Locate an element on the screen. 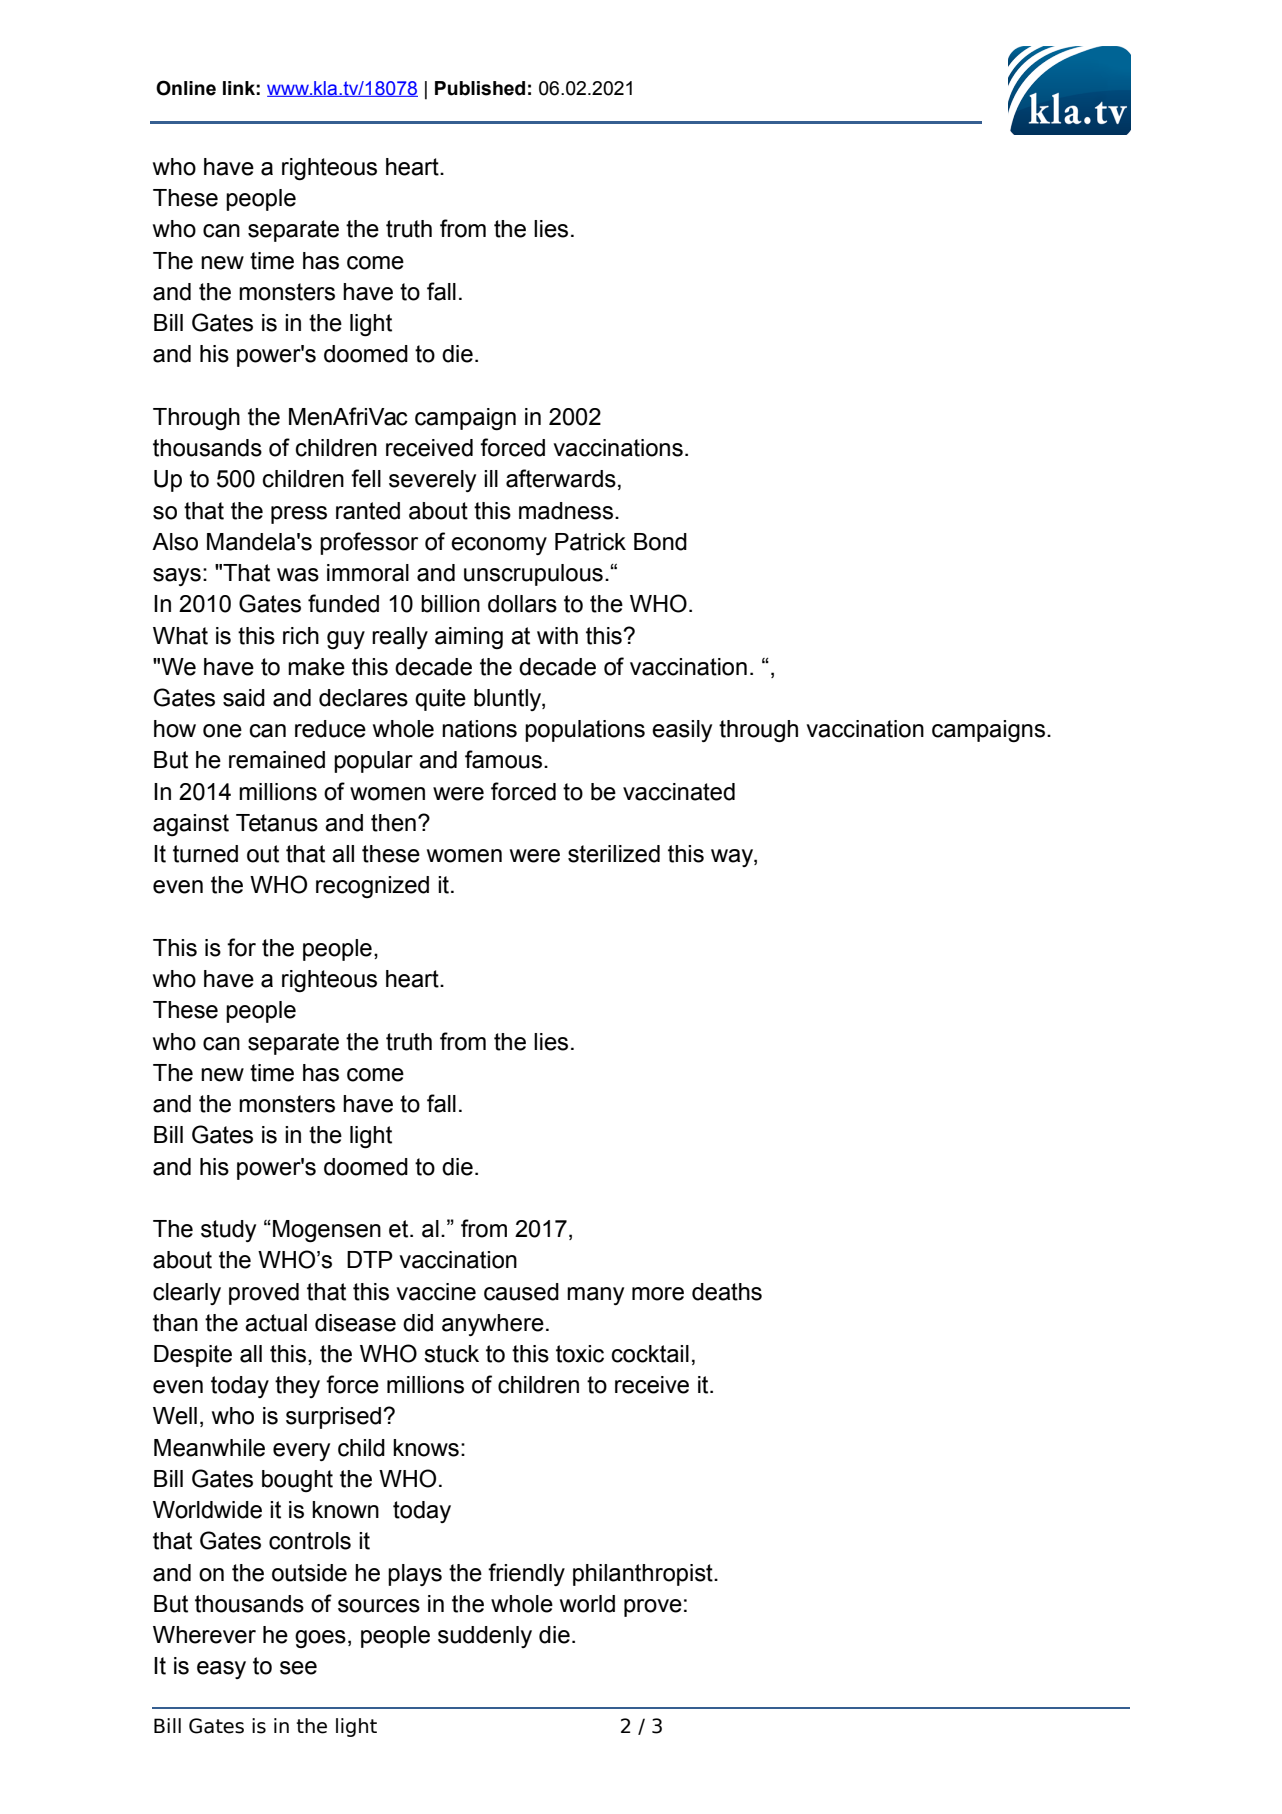  more is located at coordinates (658, 1294).
